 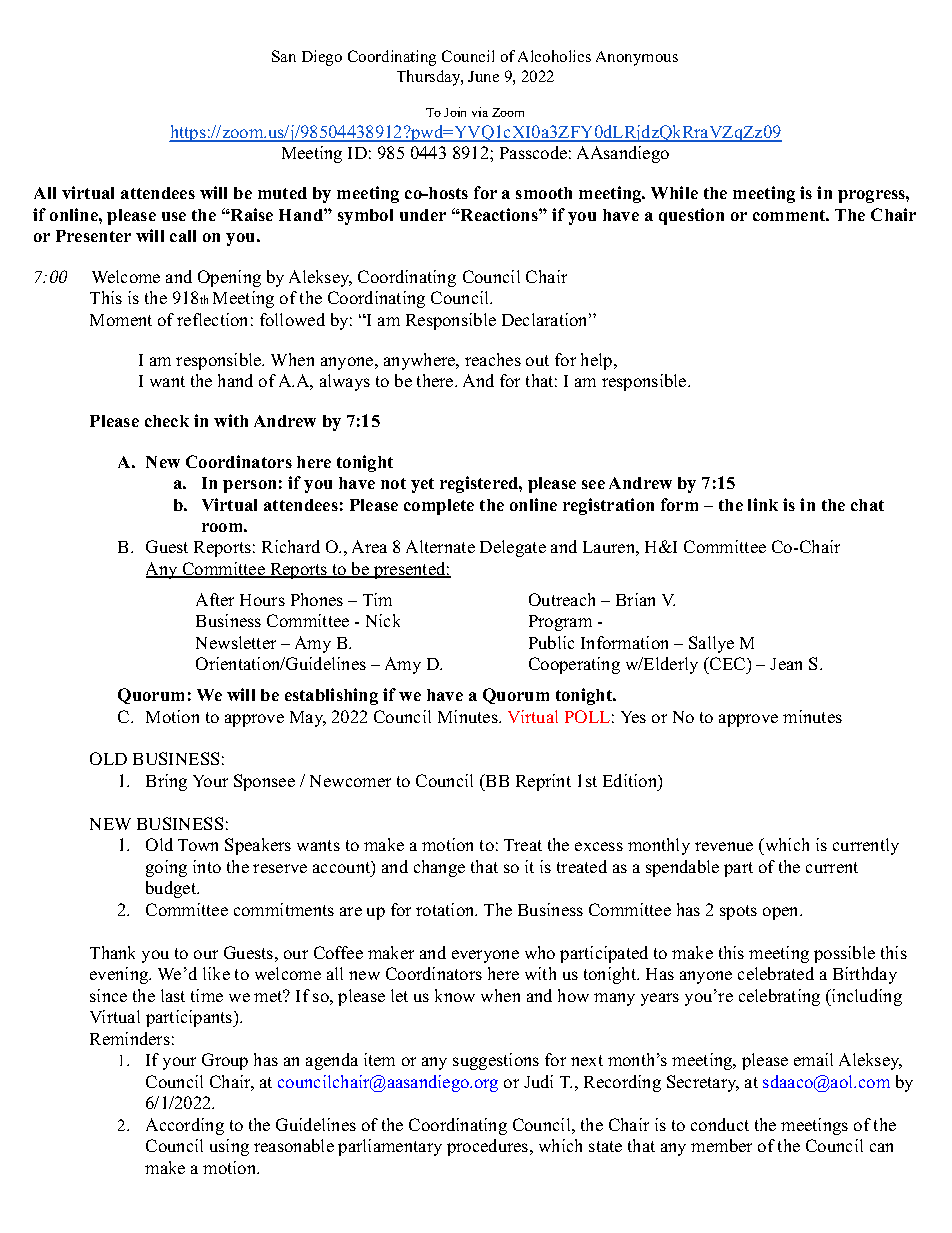 I want to click on June, so click(x=483, y=76).
